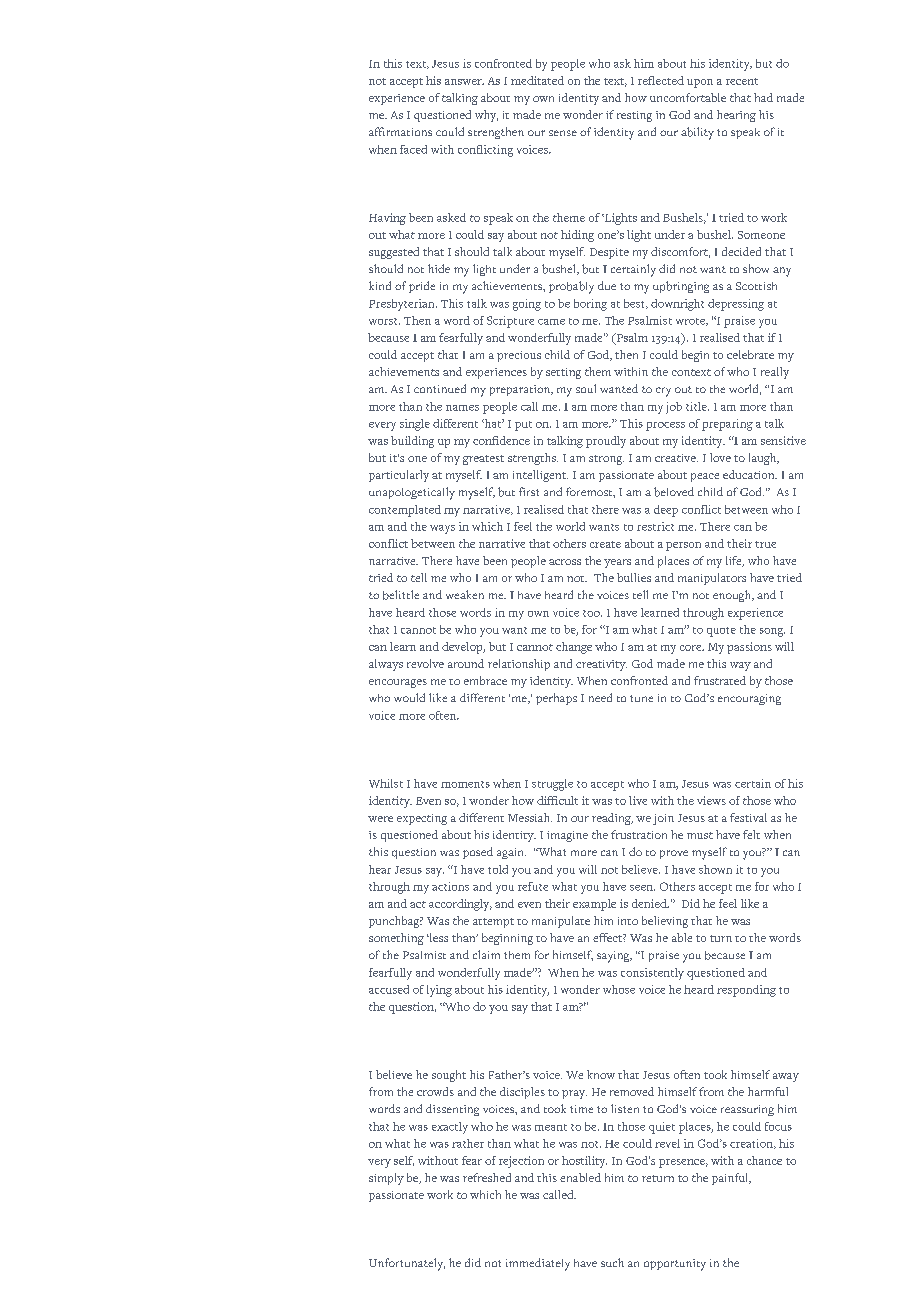  What do you see at coordinates (751, 834) in the screenshot?
I see `felt` at bounding box center [751, 834].
